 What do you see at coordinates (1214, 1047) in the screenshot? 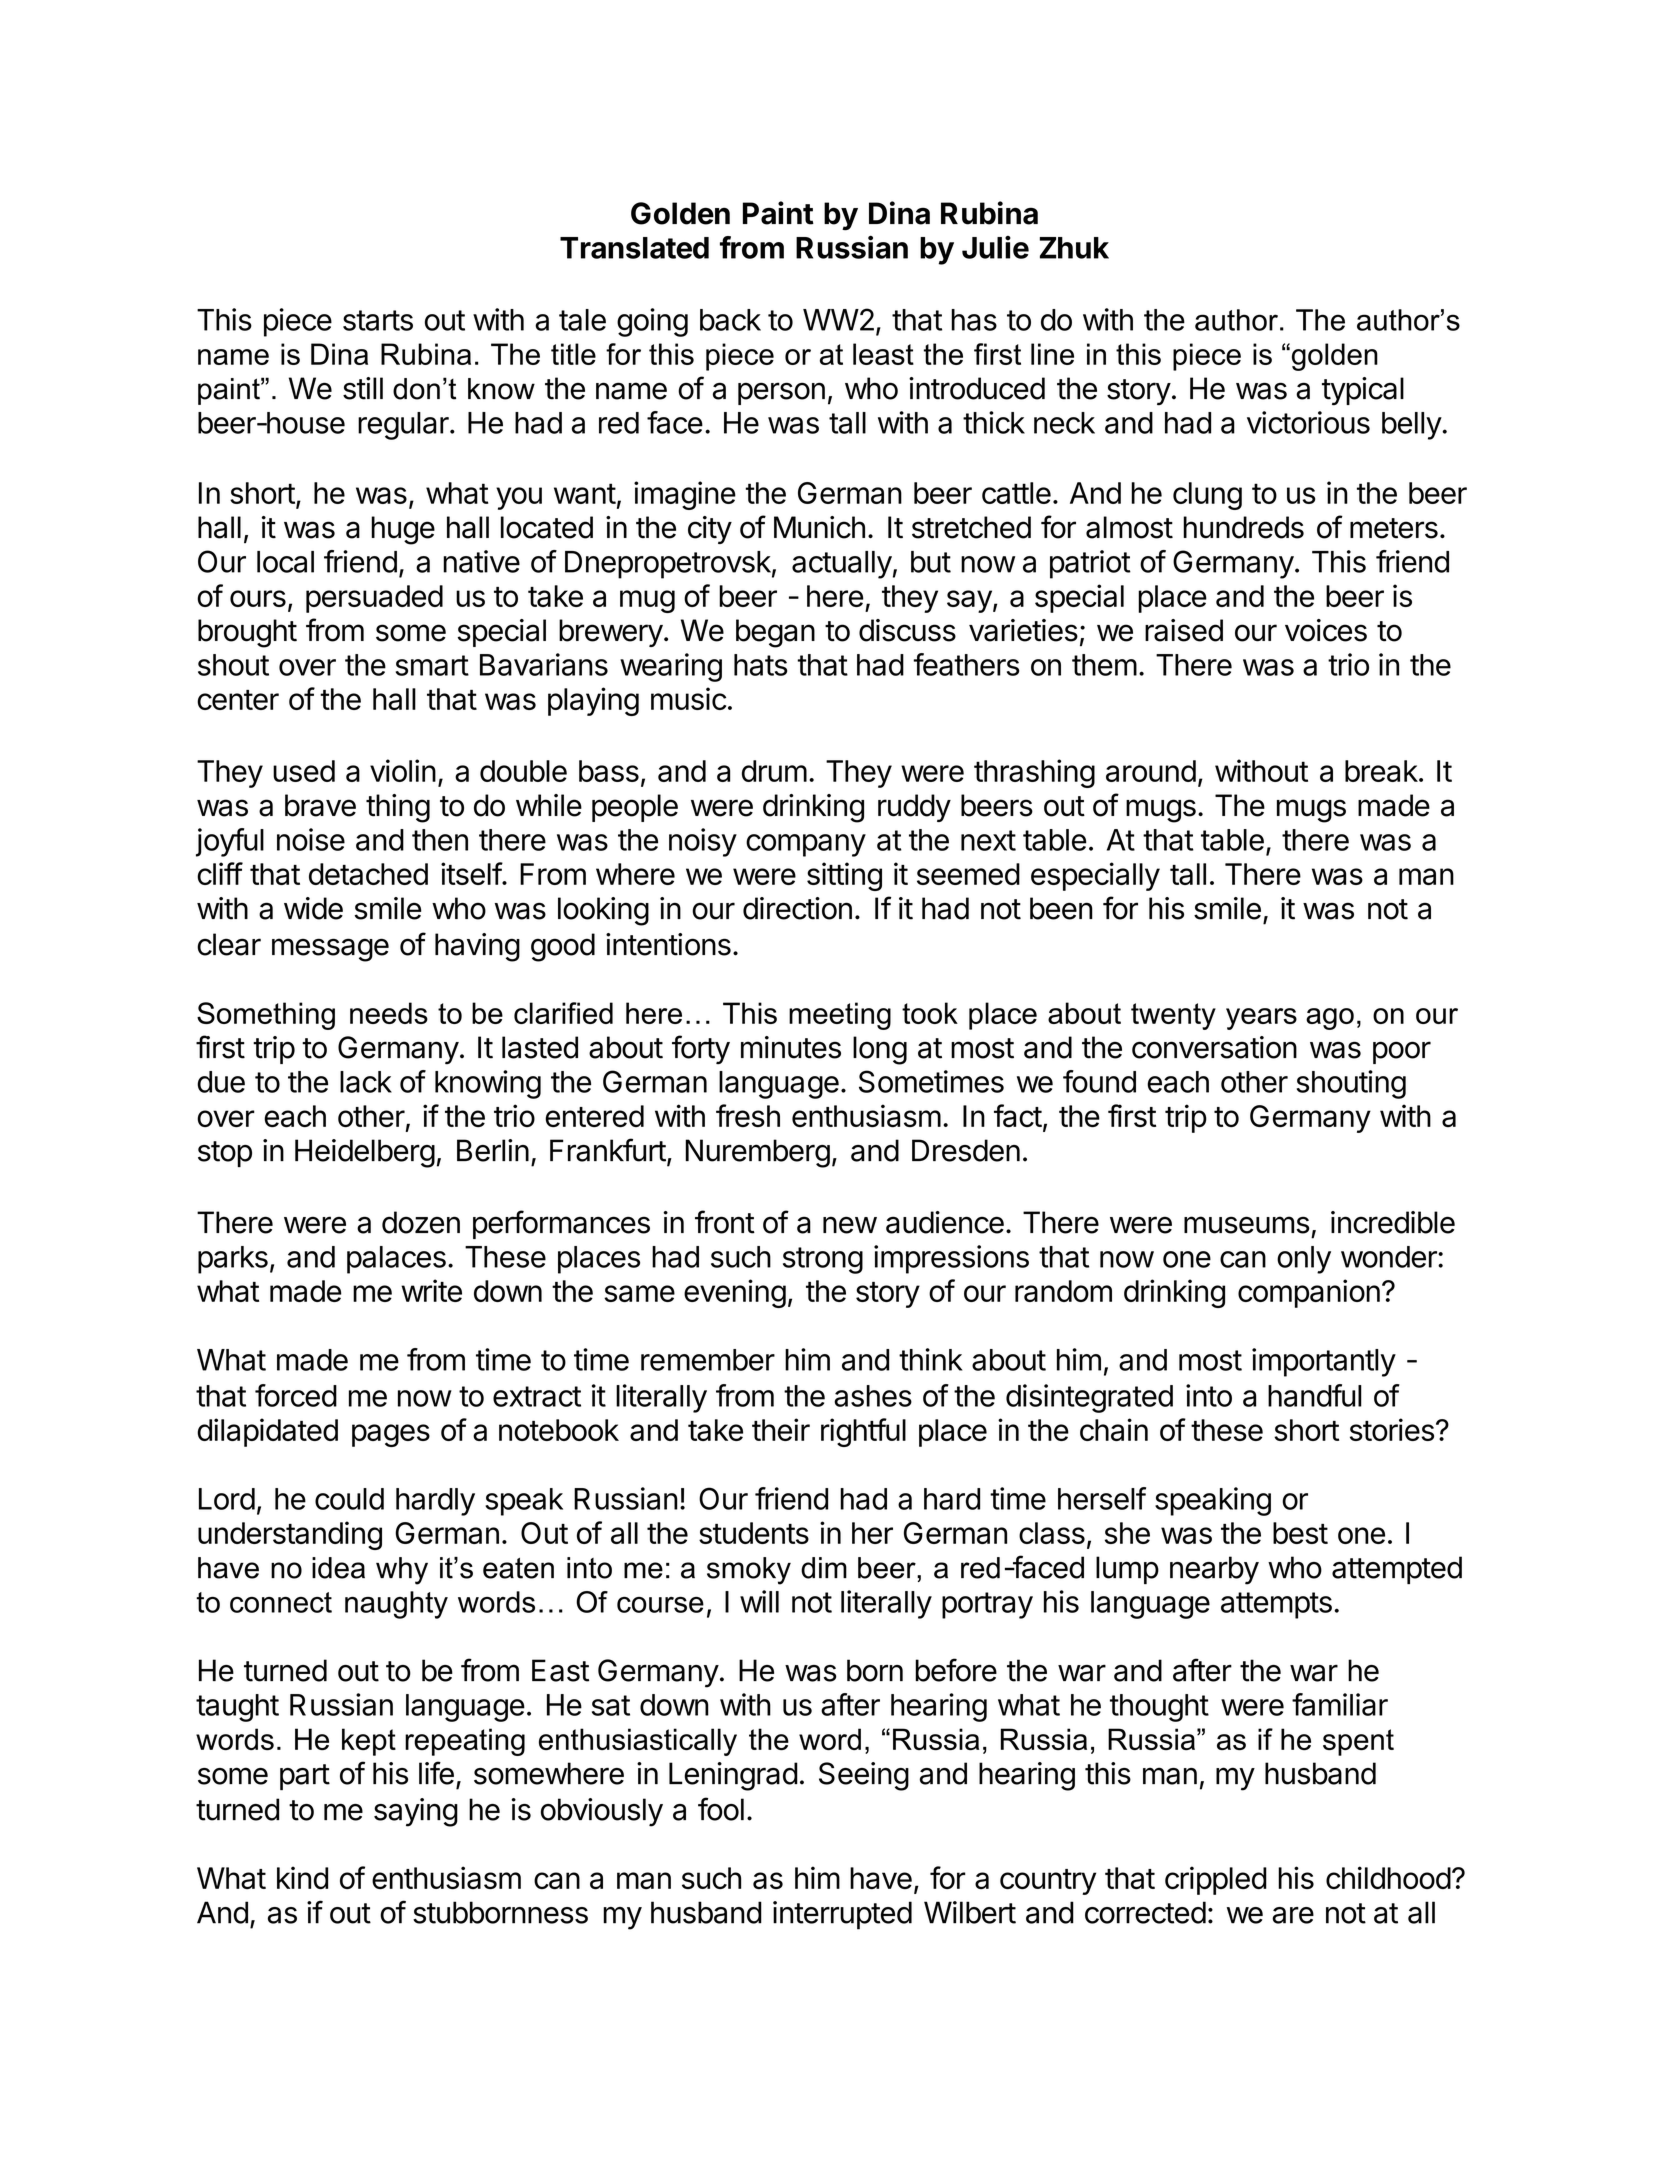
I see `conversation` at bounding box center [1214, 1047].
